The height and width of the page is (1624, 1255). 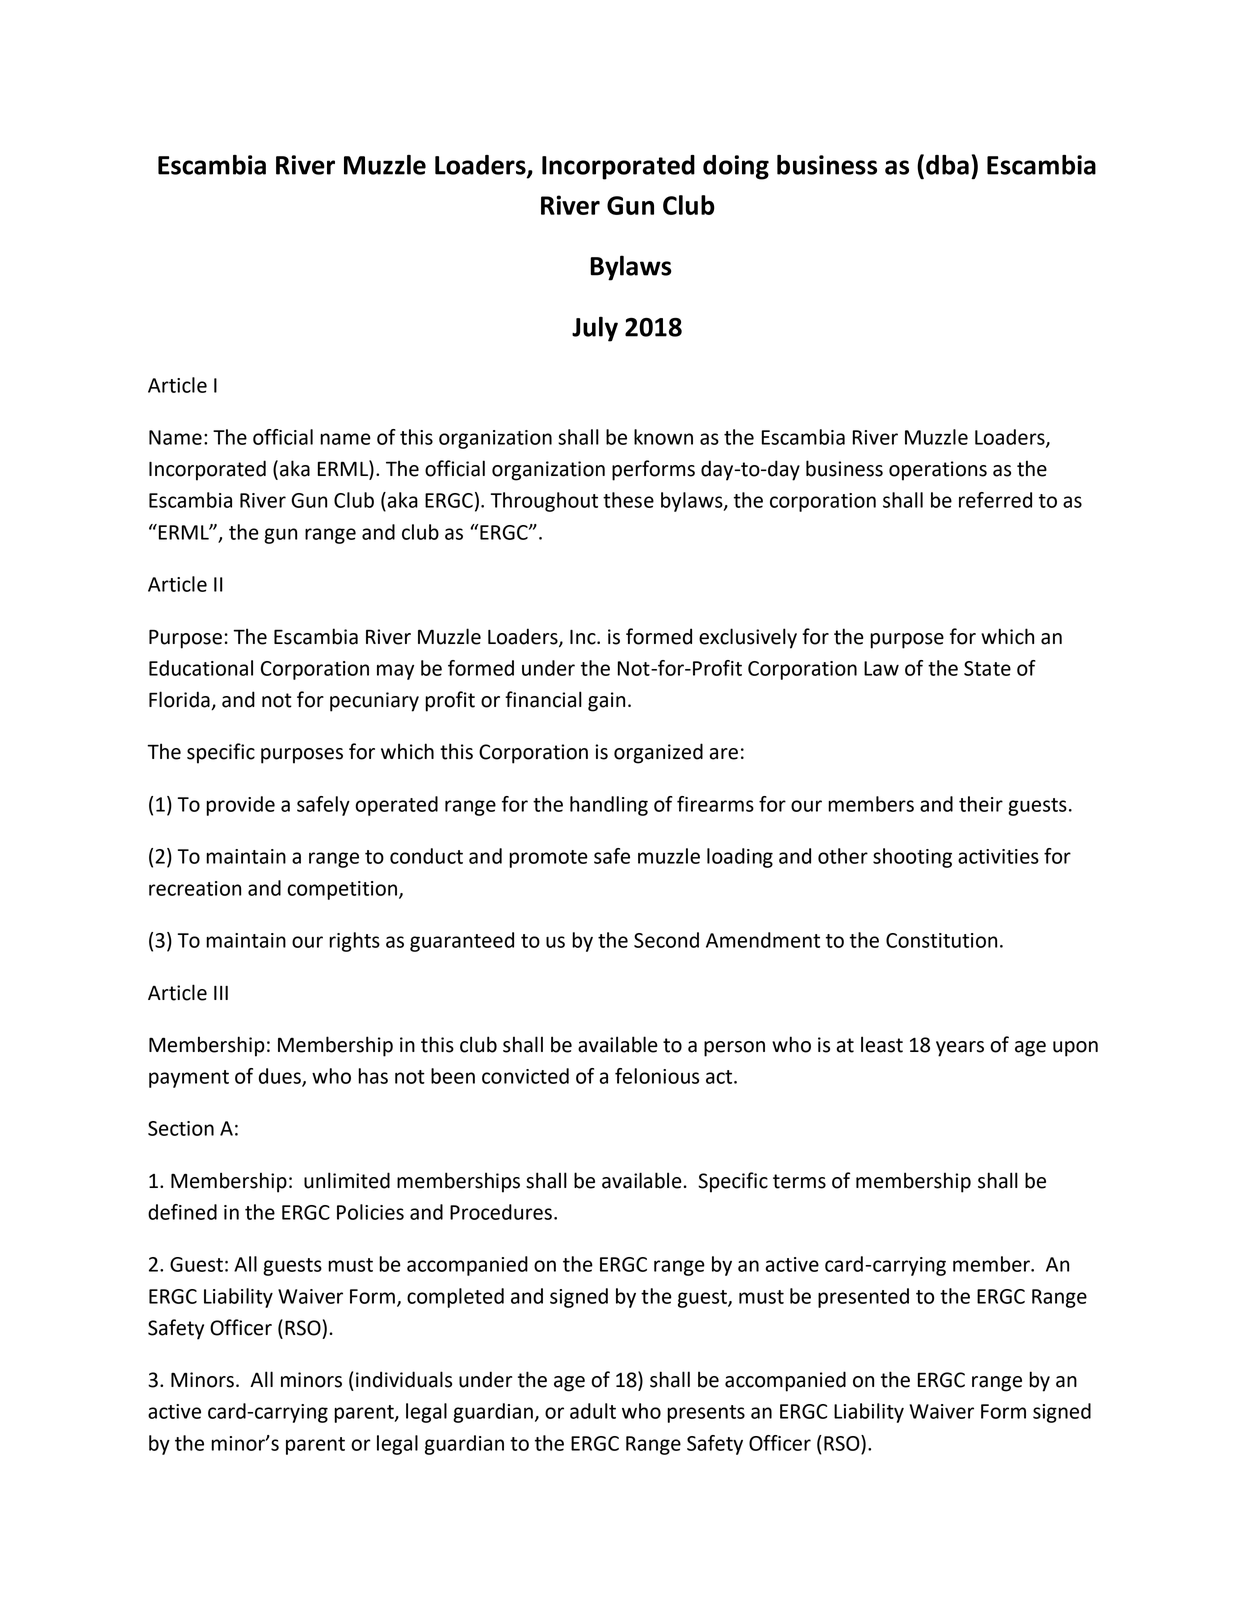 I want to click on handling, so click(x=609, y=806).
